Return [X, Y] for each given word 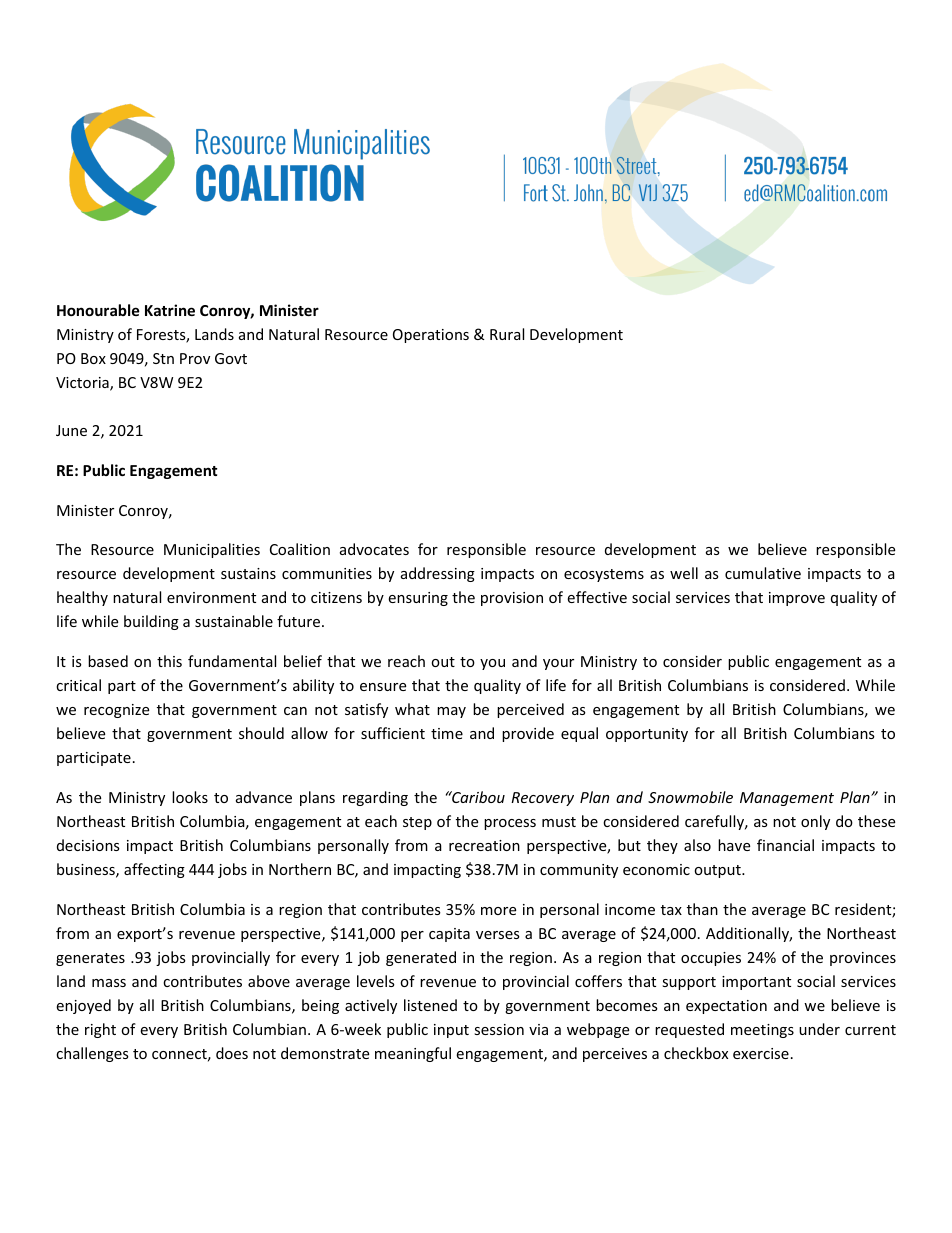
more [498, 911]
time [447, 733]
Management [787, 799]
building [151, 622]
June [71, 430]
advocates [374, 549]
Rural [507, 334]
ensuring [418, 599]
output [718, 871]
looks [190, 797]
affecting [154, 870]
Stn [163, 358]
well [684, 573]
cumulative [763, 573]
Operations [431, 336]
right [100, 1030]
